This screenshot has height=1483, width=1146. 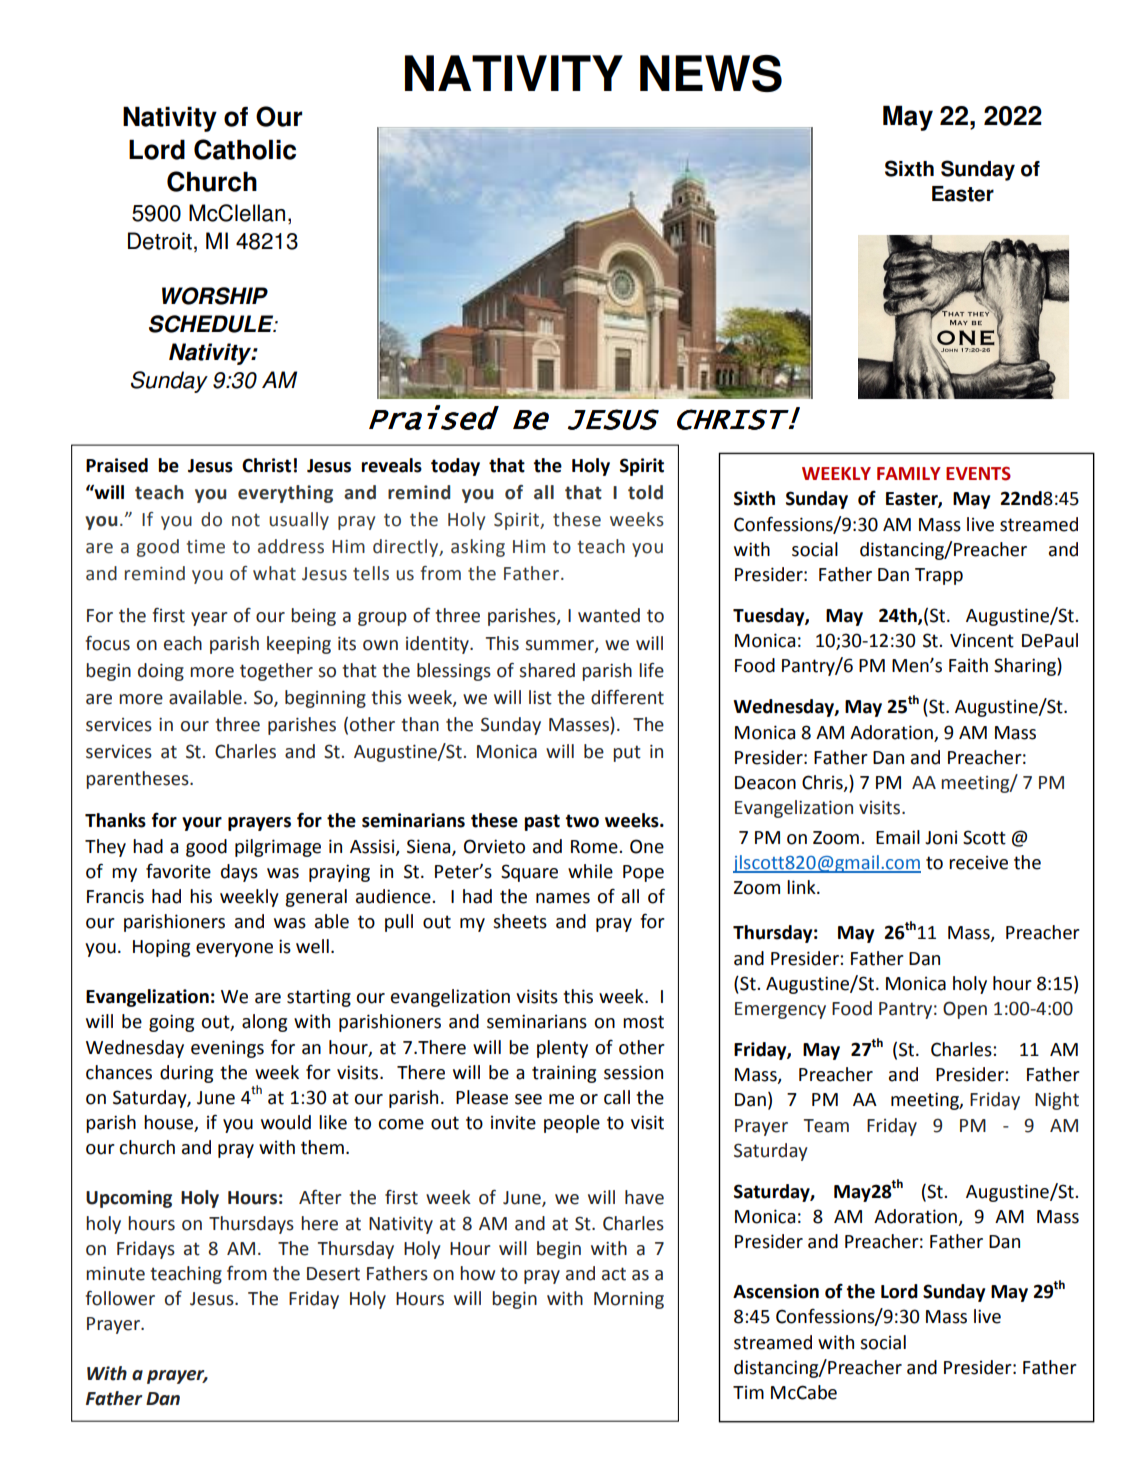 I want to click on everything, so click(x=285, y=494).
